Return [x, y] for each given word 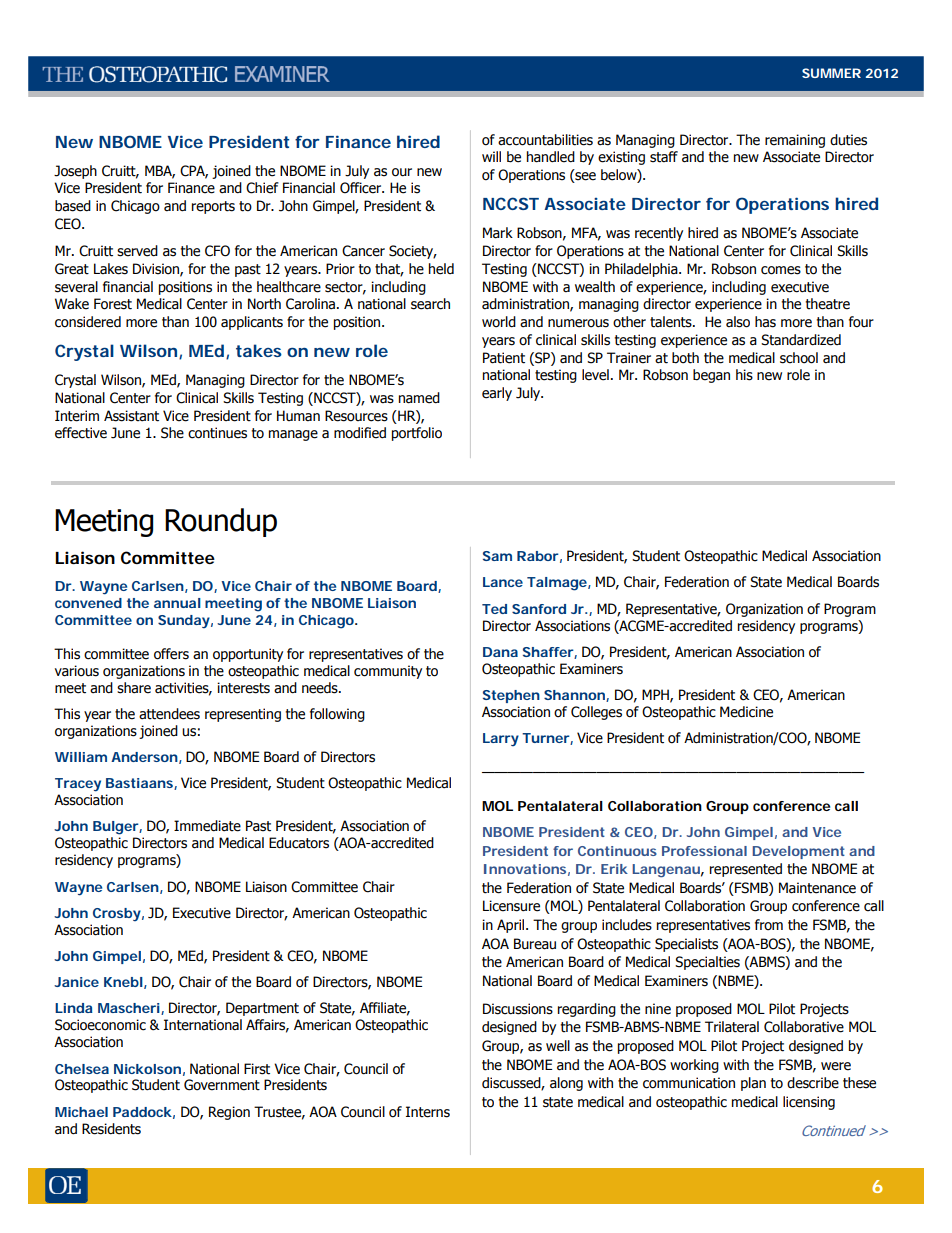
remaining [795, 141]
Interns [428, 1112]
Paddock [144, 1113]
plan [753, 1084]
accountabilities [545, 140]
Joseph [75, 172]
